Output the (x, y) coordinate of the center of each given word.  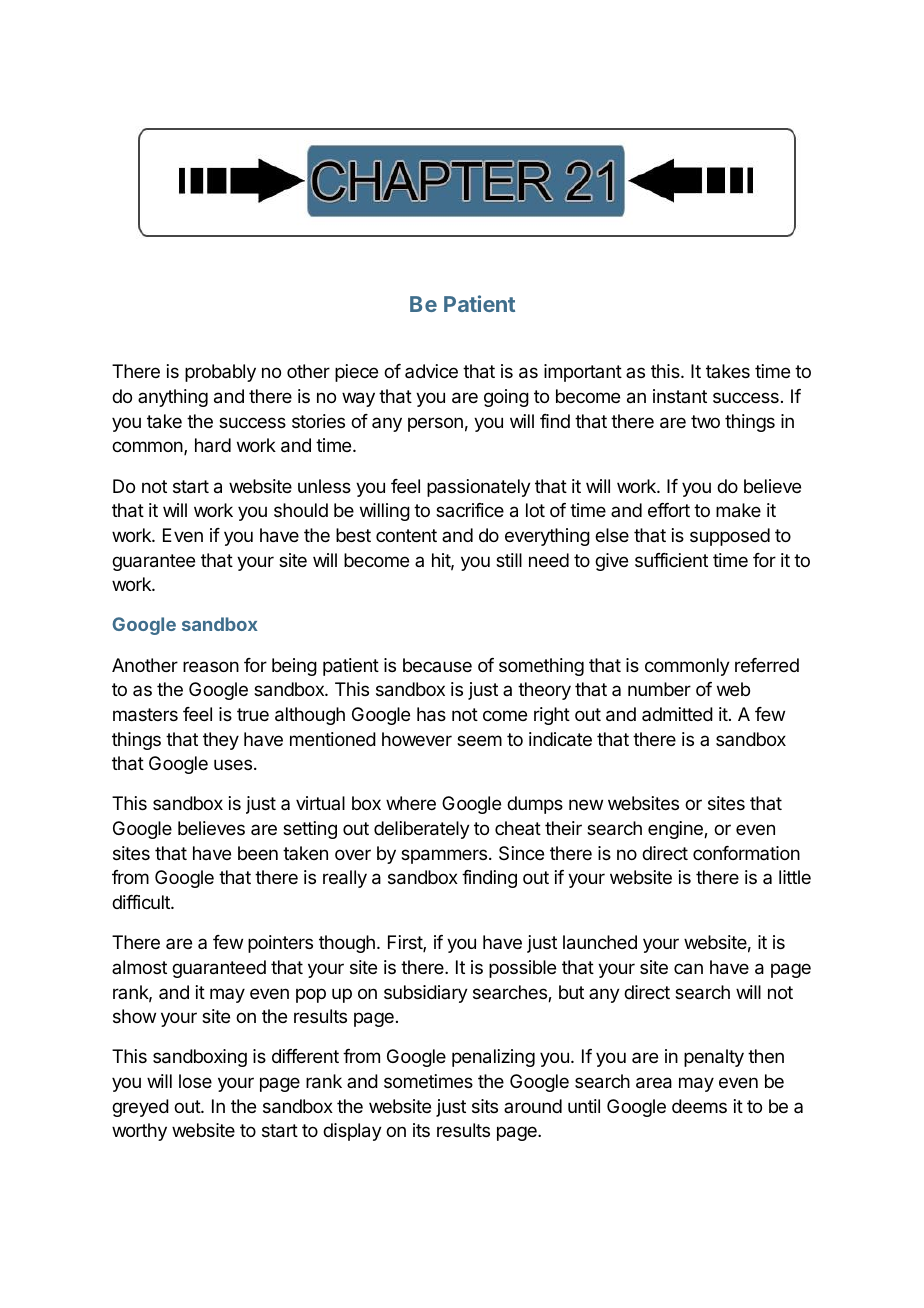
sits (485, 1106)
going (506, 398)
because (437, 665)
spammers (444, 856)
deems (699, 1106)
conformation (746, 853)
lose (195, 1081)
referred (767, 665)
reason (211, 666)
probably (220, 373)
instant (680, 396)
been (258, 853)
